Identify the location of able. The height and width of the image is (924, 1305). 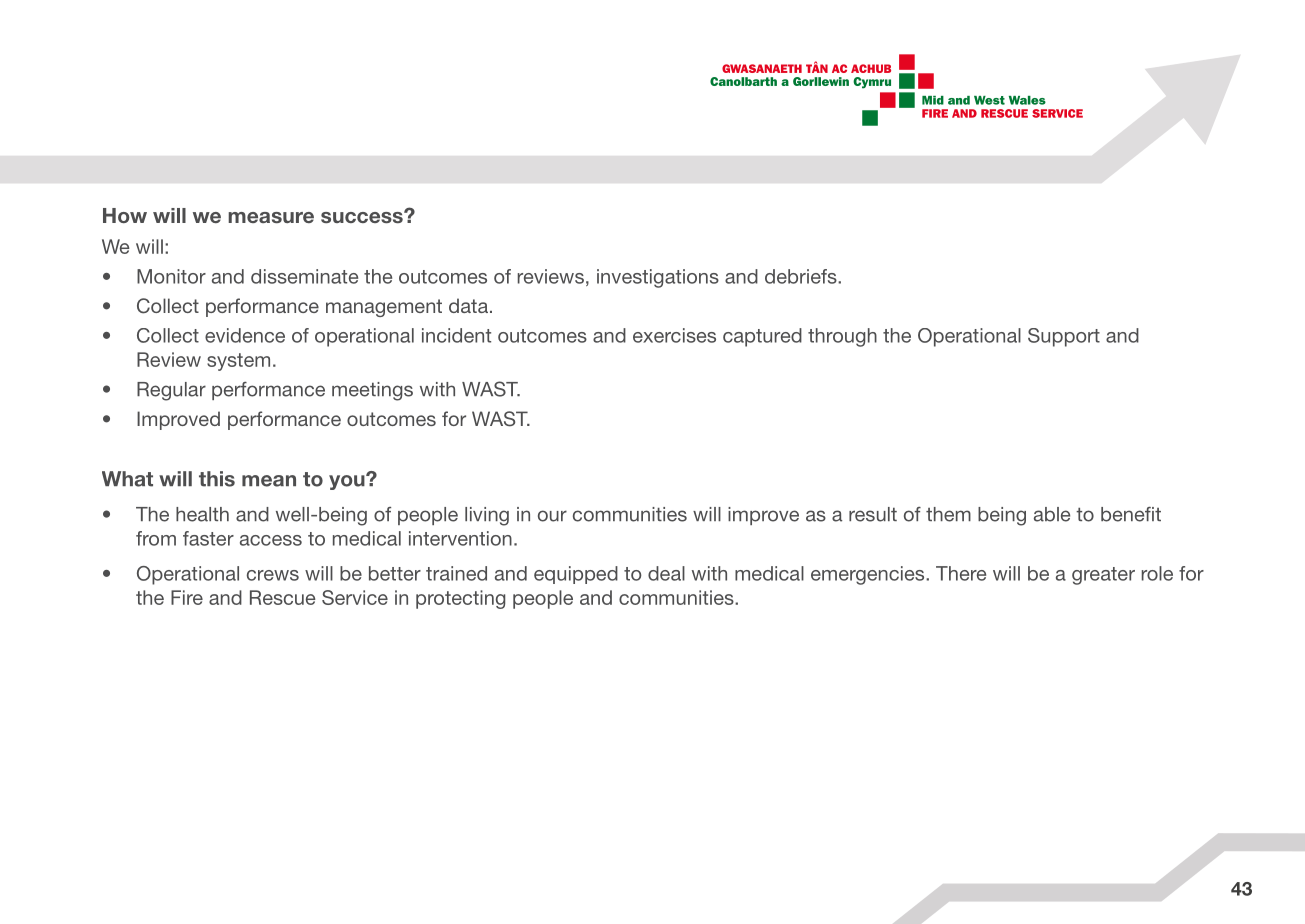
(1052, 514).
